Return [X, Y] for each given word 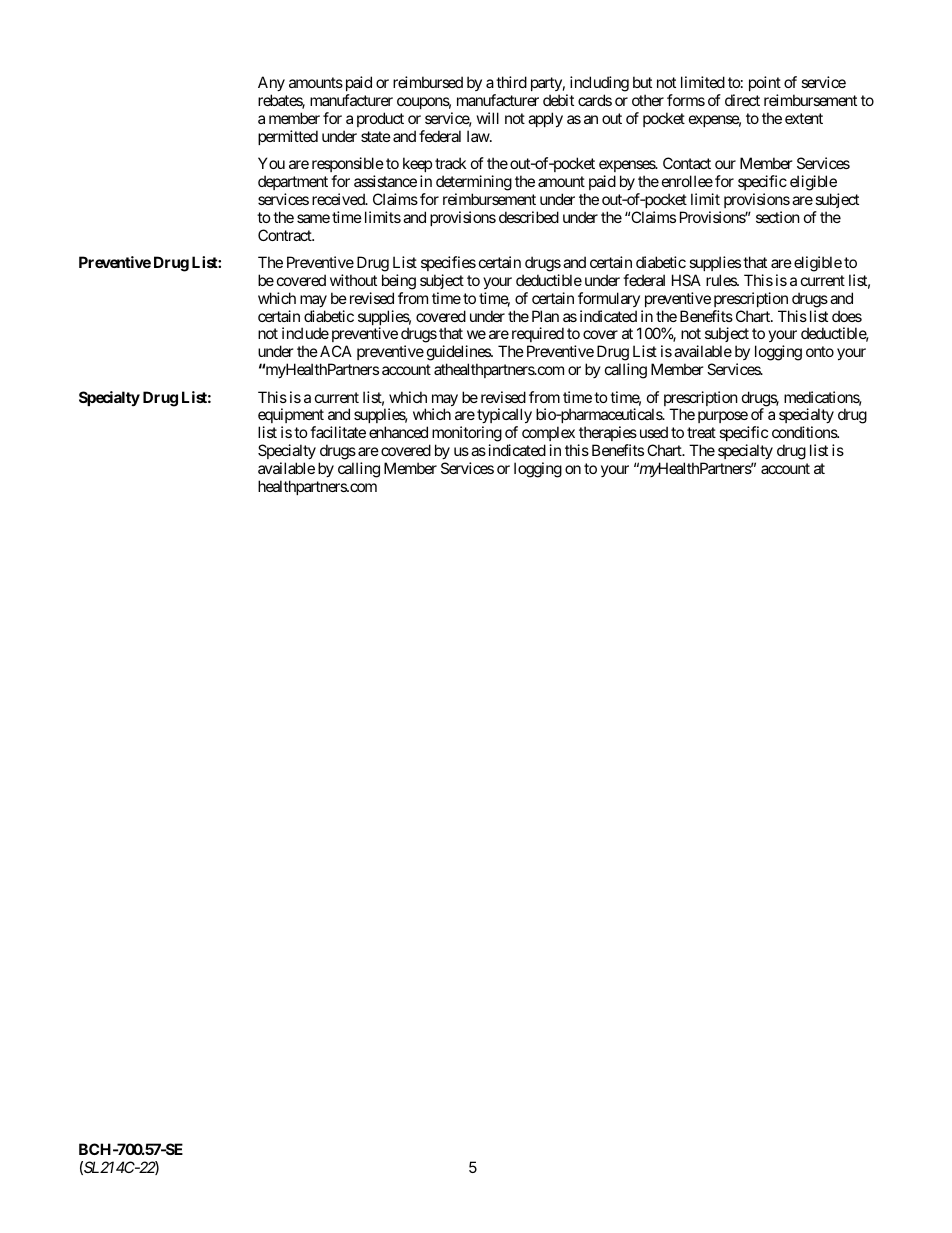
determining [474, 183]
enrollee [687, 181]
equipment [291, 417]
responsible [348, 164]
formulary [609, 299]
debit [558, 100]
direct [742, 100]
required [536, 336]
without [353, 280]
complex [548, 435]
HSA [686, 280]
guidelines [459, 354]
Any [271, 83]
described [529, 217]
